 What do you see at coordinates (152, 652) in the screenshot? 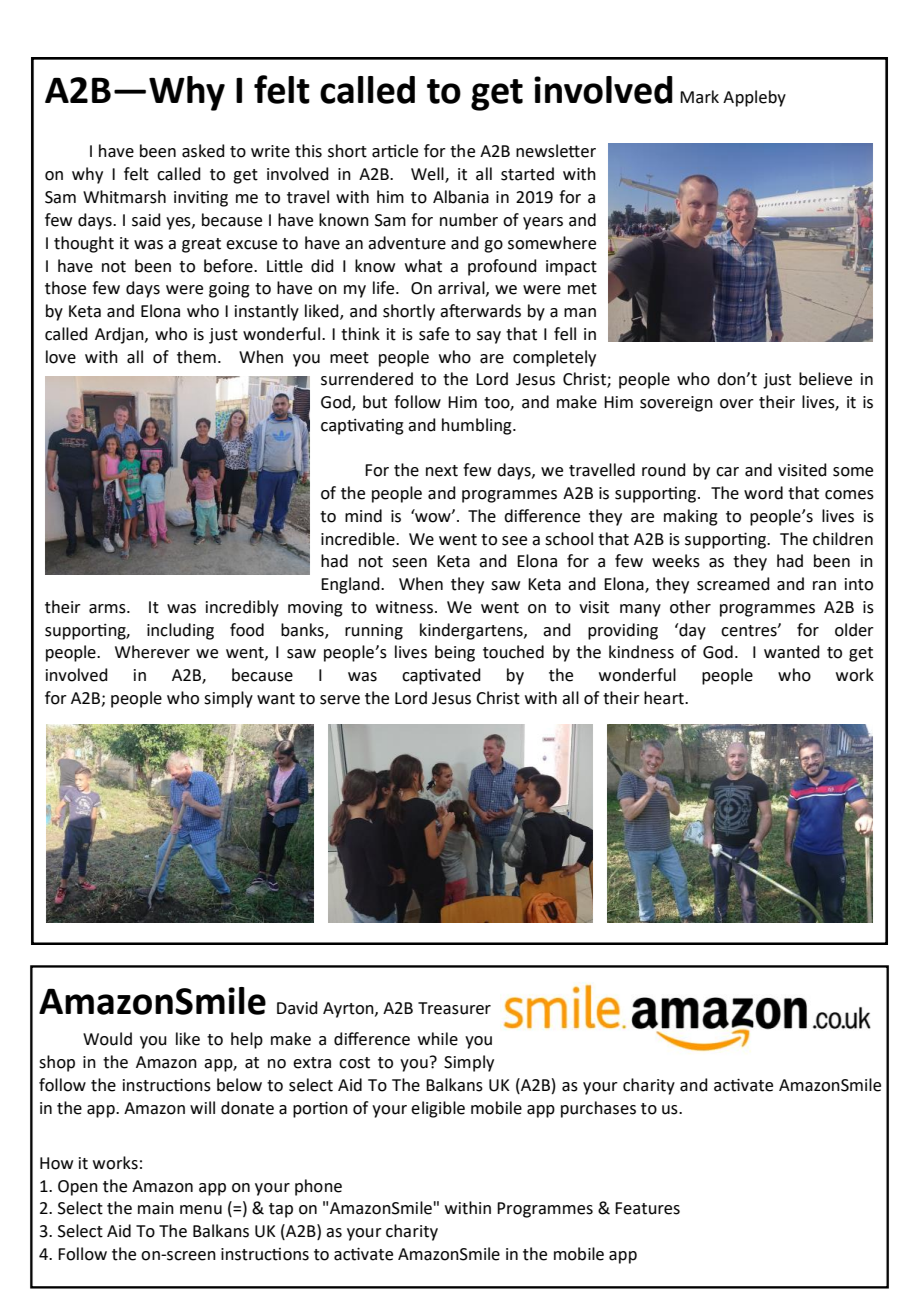
I see `Wherever` at bounding box center [152, 652].
